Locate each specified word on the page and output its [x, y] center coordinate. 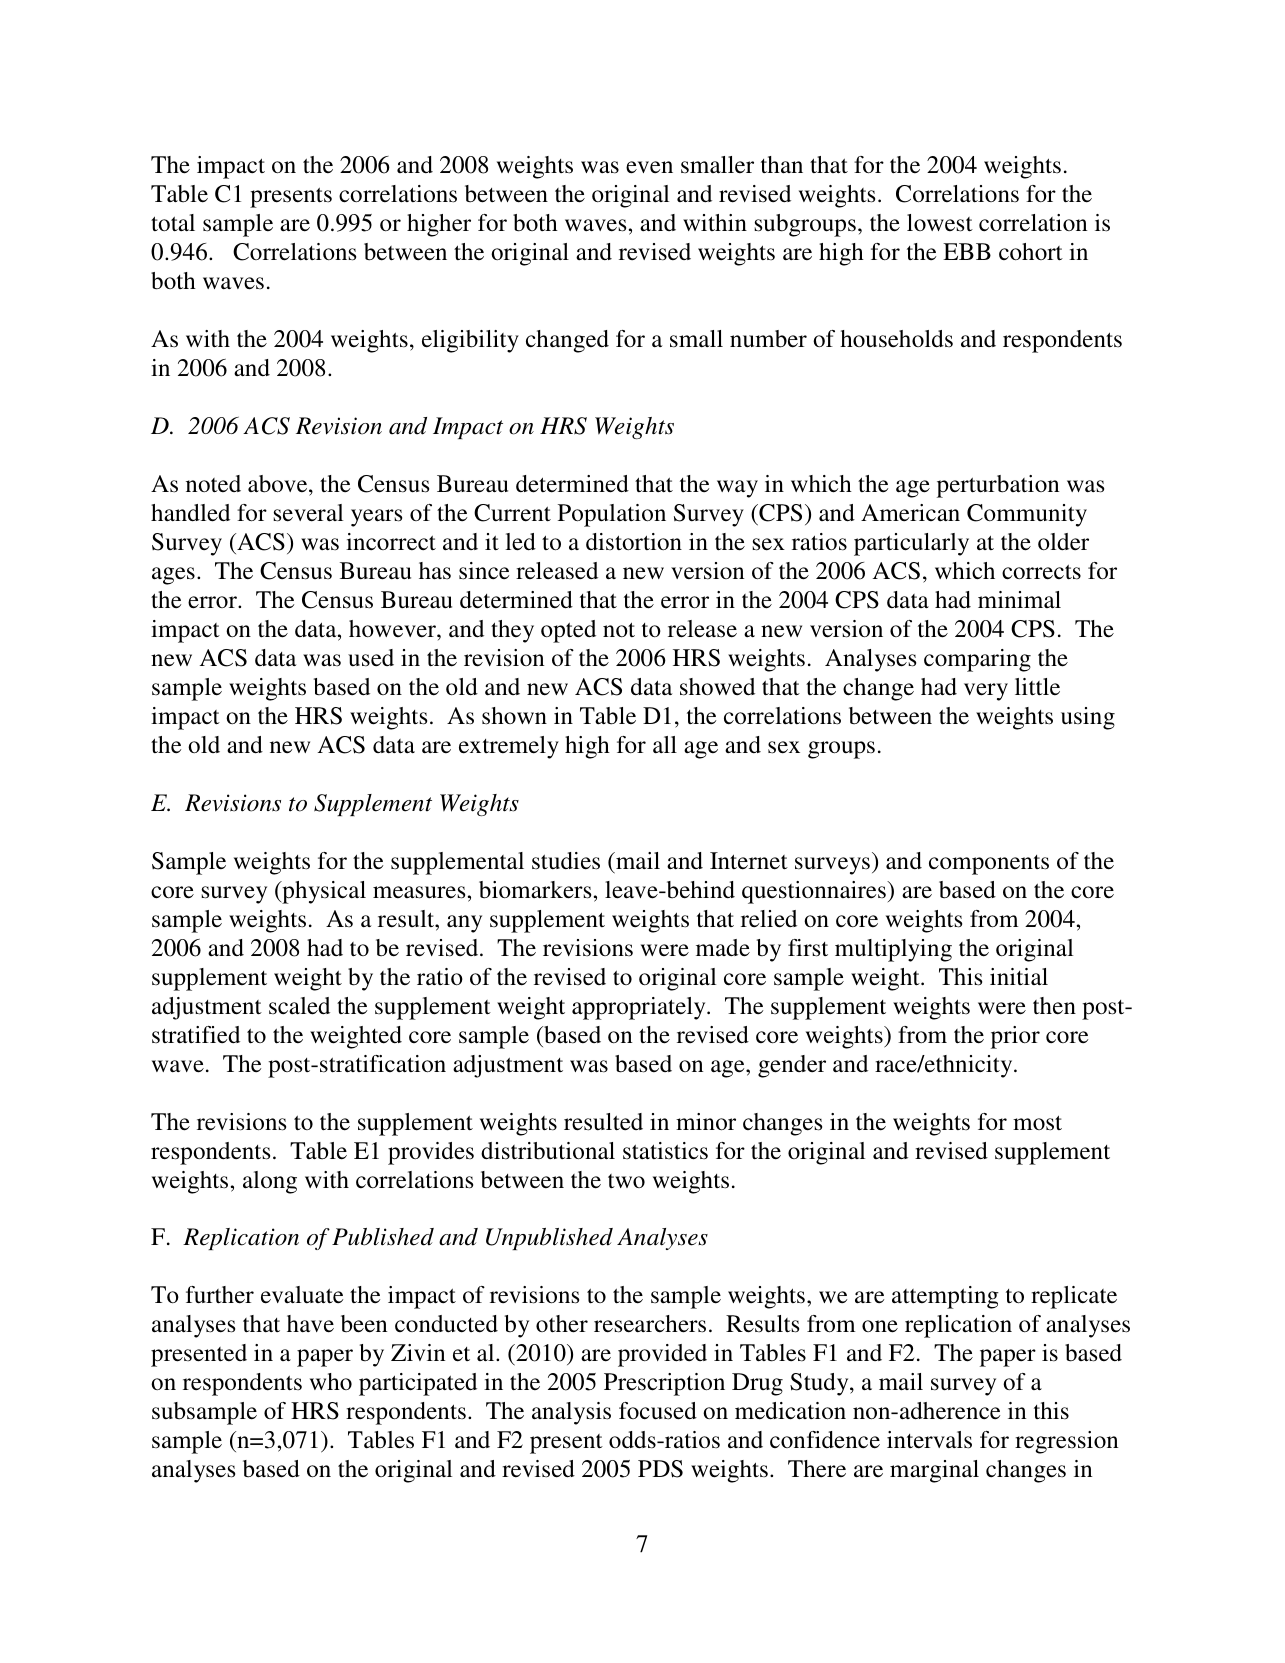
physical [323, 892]
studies [566, 861]
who [331, 1381]
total [173, 222]
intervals [929, 1440]
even [649, 167]
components [989, 865]
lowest [940, 223]
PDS [660, 1469]
